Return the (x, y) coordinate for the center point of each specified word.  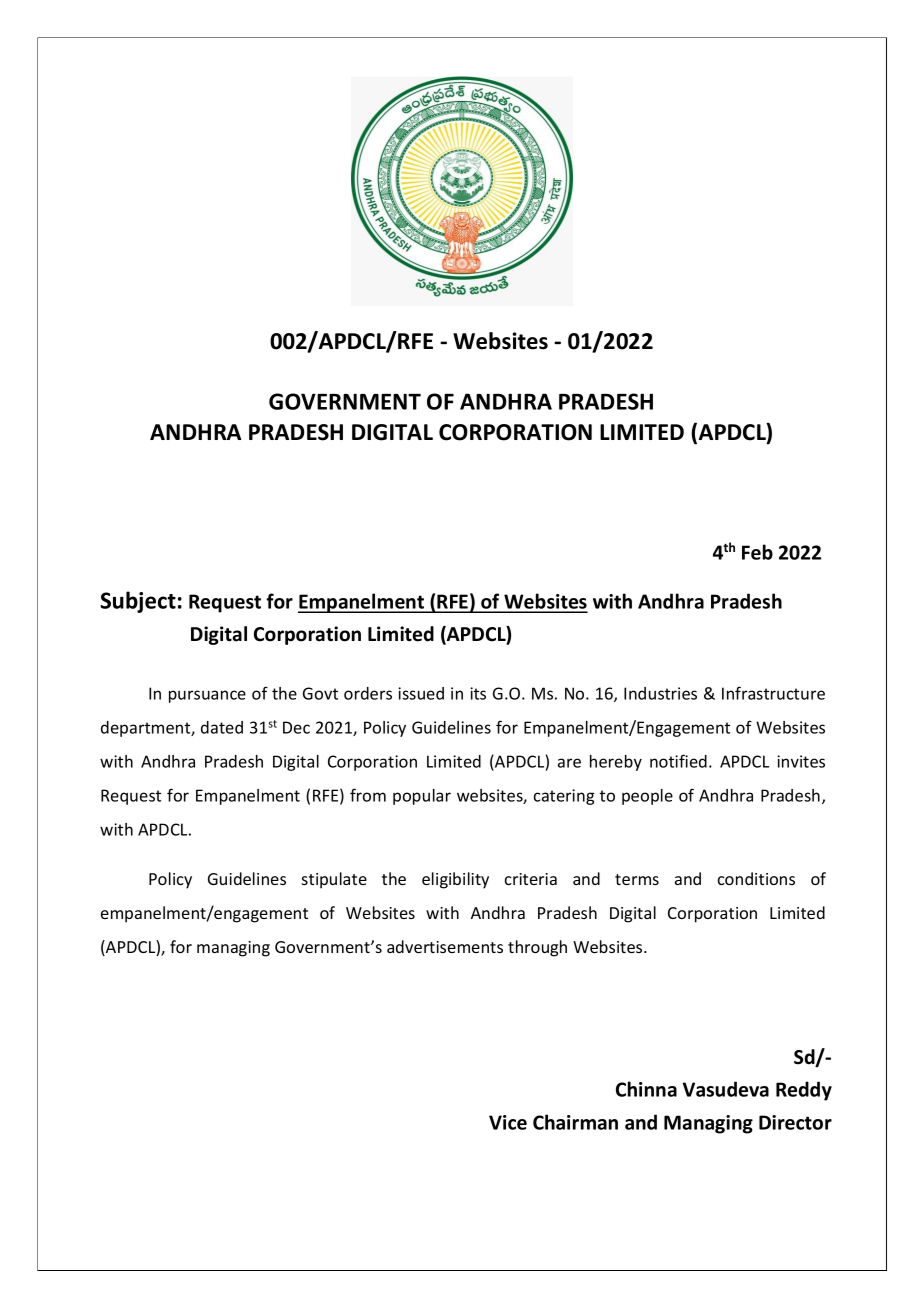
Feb (757, 552)
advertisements (445, 946)
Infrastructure (773, 693)
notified (678, 761)
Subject (138, 602)
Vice (508, 1122)
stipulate (334, 880)
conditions (756, 878)
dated (222, 727)
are (569, 763)
